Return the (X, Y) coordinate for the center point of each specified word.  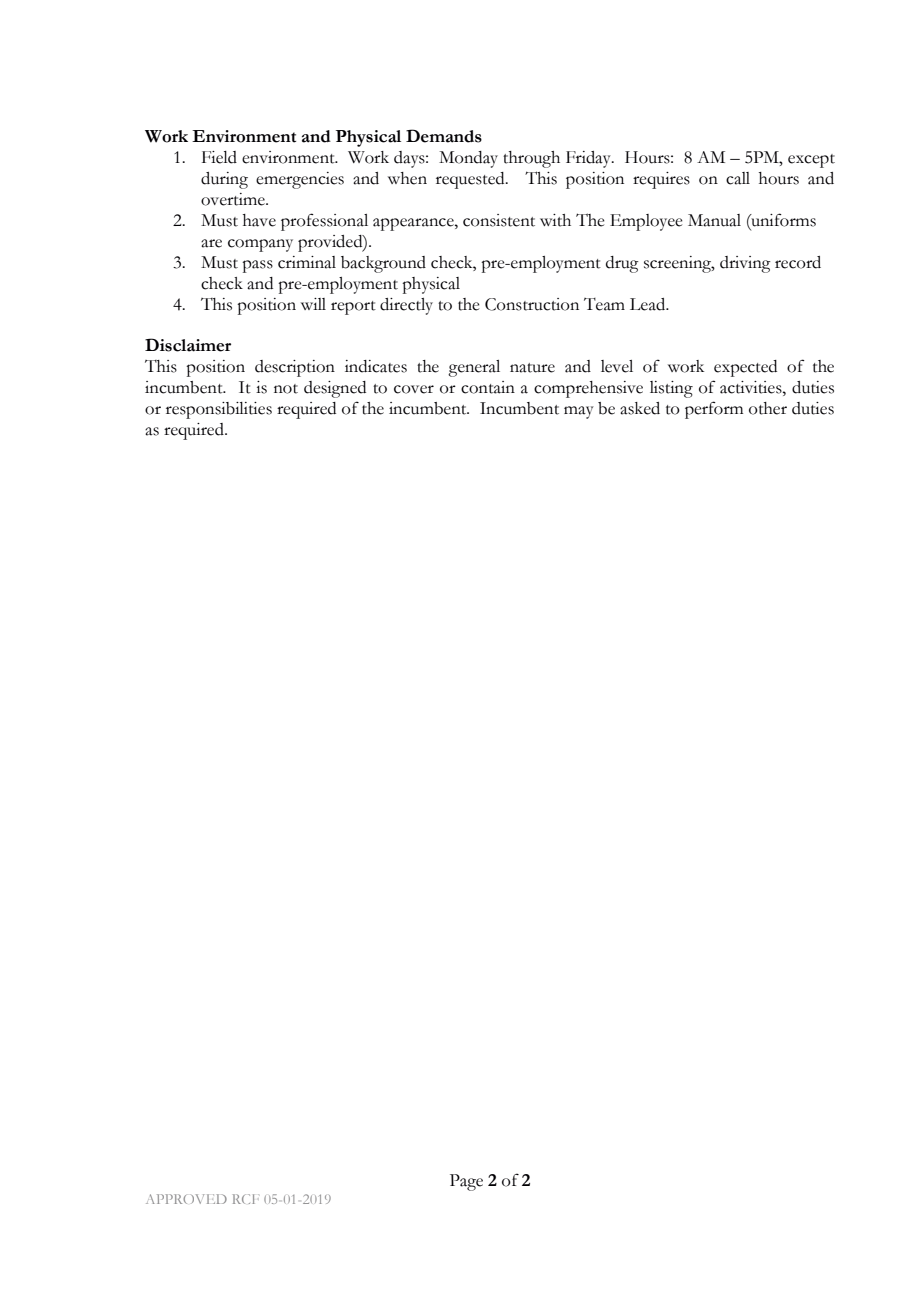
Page (466, 1182)
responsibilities (219, 410)
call (738, 178)
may (579, 412)
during (224, 180)
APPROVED (186, 1199)
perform (714, 410)
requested (471, 180)
